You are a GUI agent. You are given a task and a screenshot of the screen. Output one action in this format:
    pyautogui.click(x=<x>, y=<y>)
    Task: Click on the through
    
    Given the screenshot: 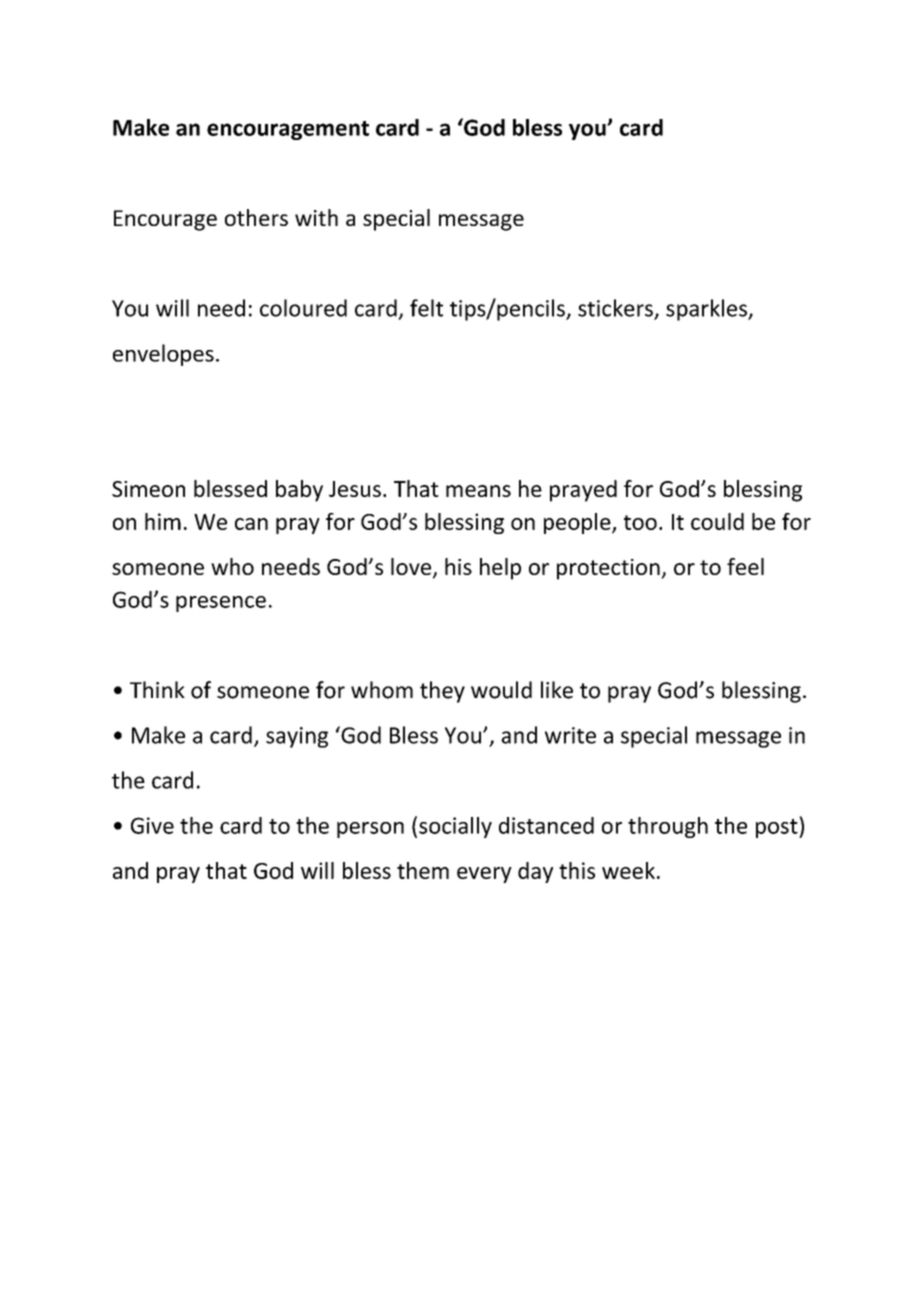 What is the action you would take?
    pyautogui.click(x=668, y=827)
